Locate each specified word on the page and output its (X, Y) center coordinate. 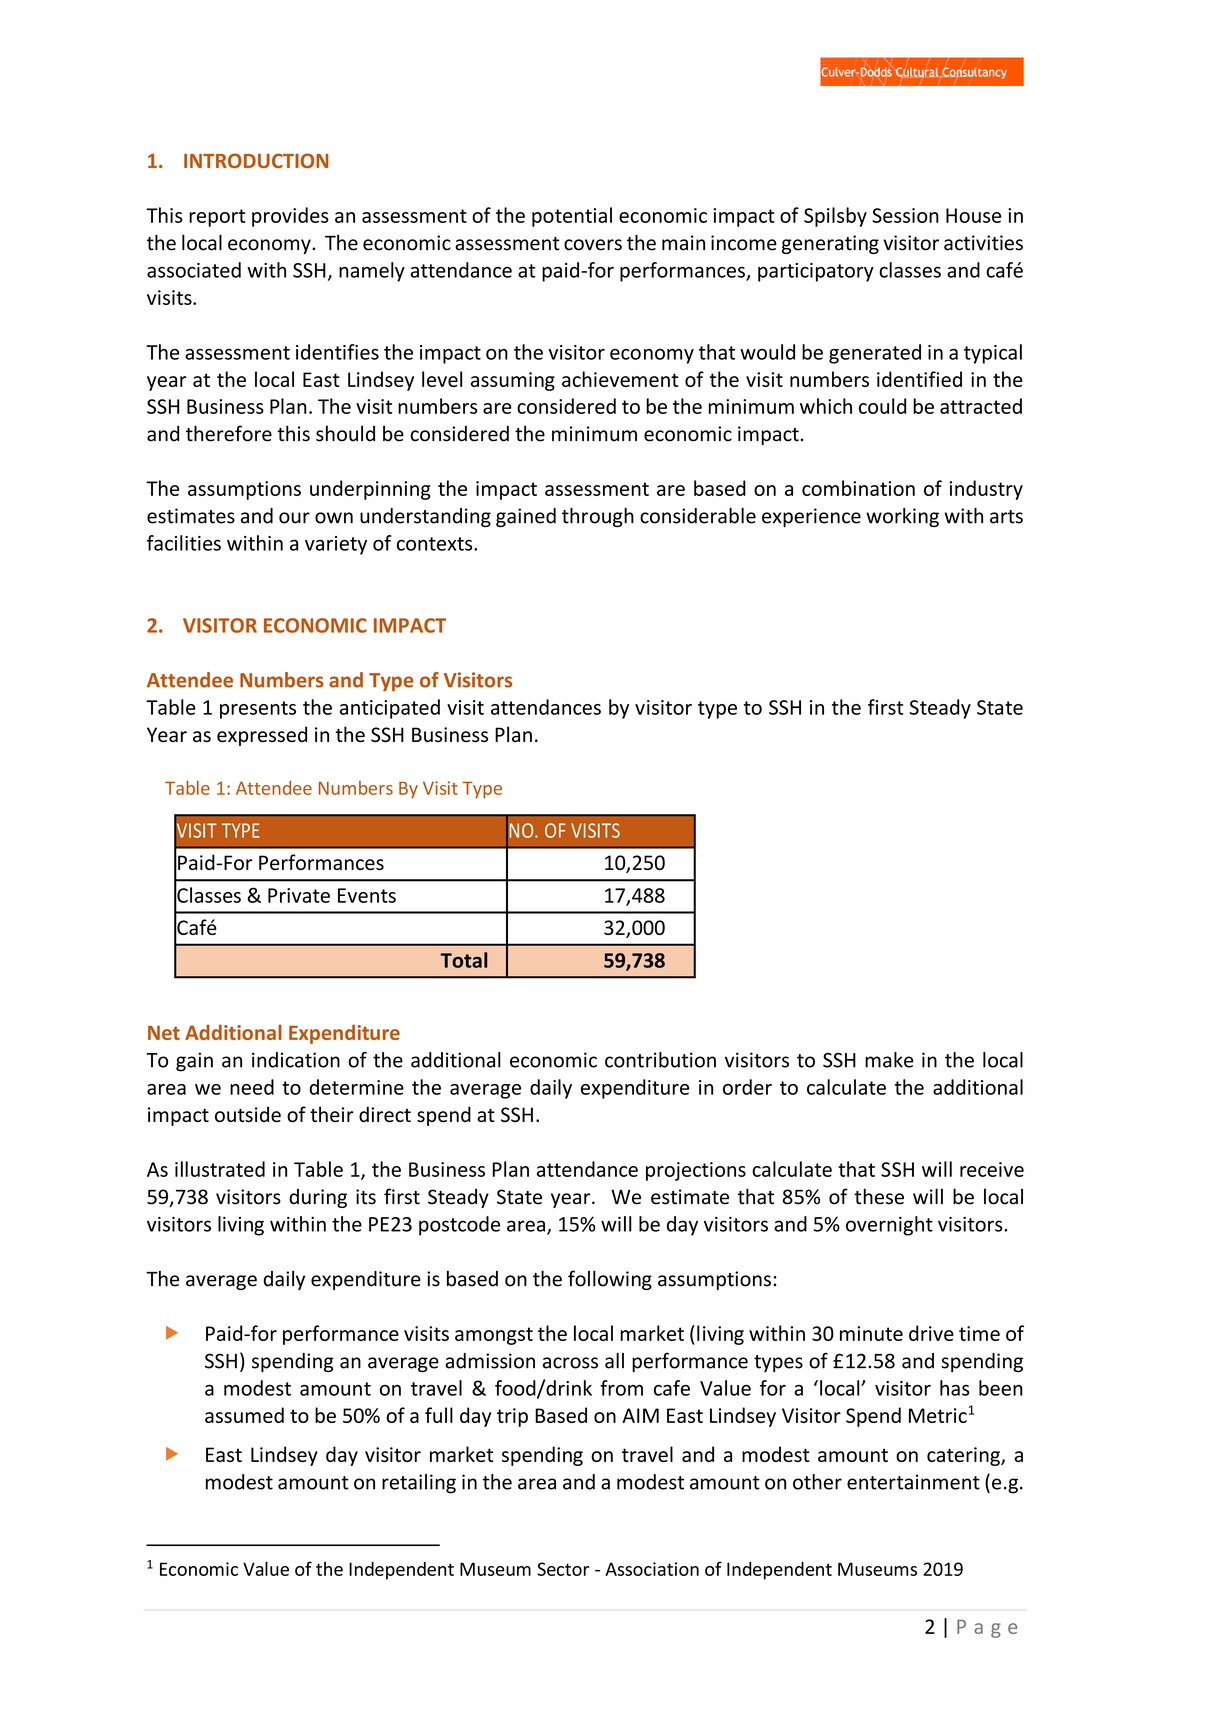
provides (290, 217)
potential (572, 217)
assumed (244, 1415)
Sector (563, 1569)
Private (299, 895)
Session (905, 215)
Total (464, 960)
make (889, 1060)
